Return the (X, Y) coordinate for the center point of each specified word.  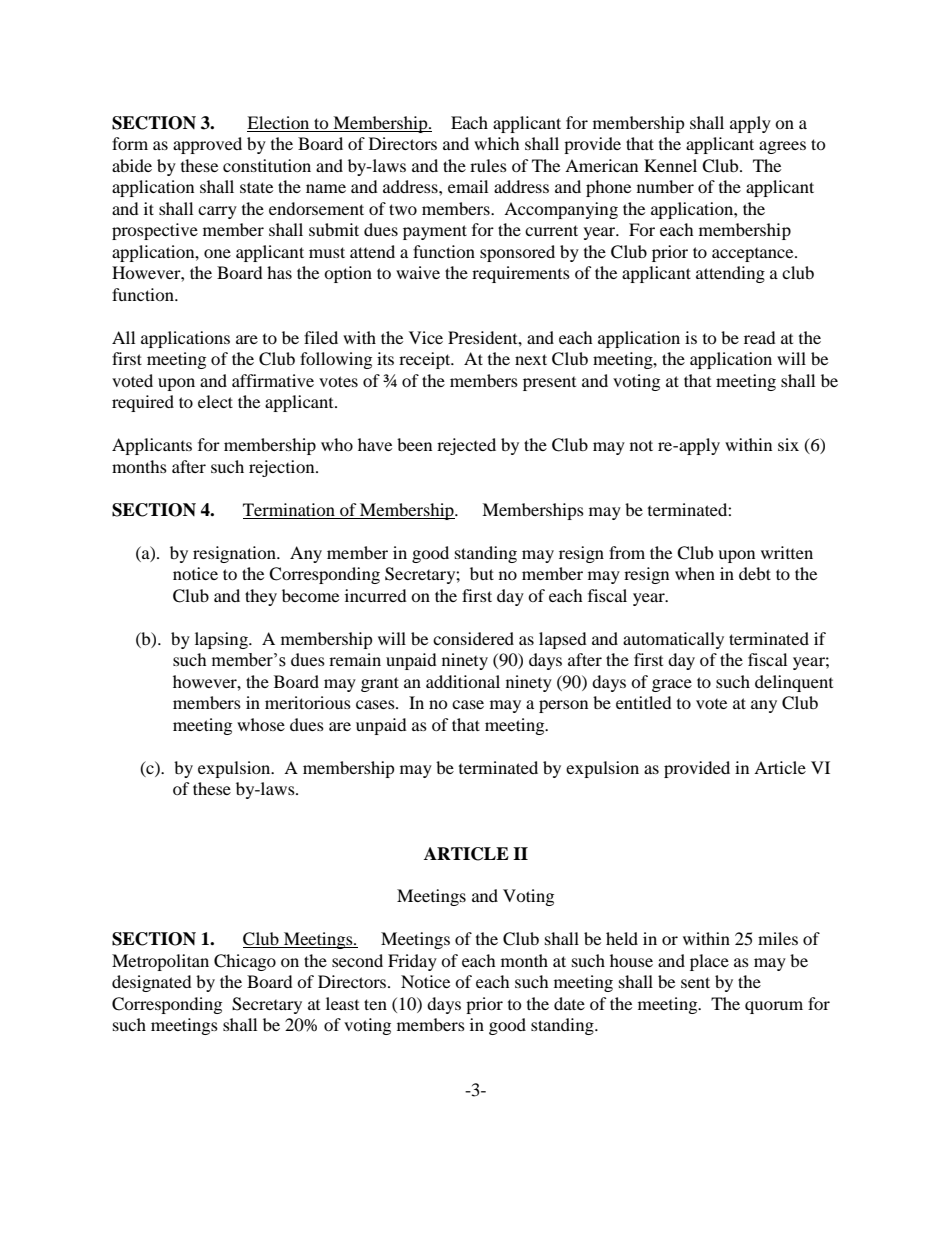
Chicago (245, 962)
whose (261, 724)
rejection (283, 468)
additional (463, 681)
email (468, 186)
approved (207, 145)
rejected (466, 446)
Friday (412, 962)
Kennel (670, 165)
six (788, 444)
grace (672, 685)
